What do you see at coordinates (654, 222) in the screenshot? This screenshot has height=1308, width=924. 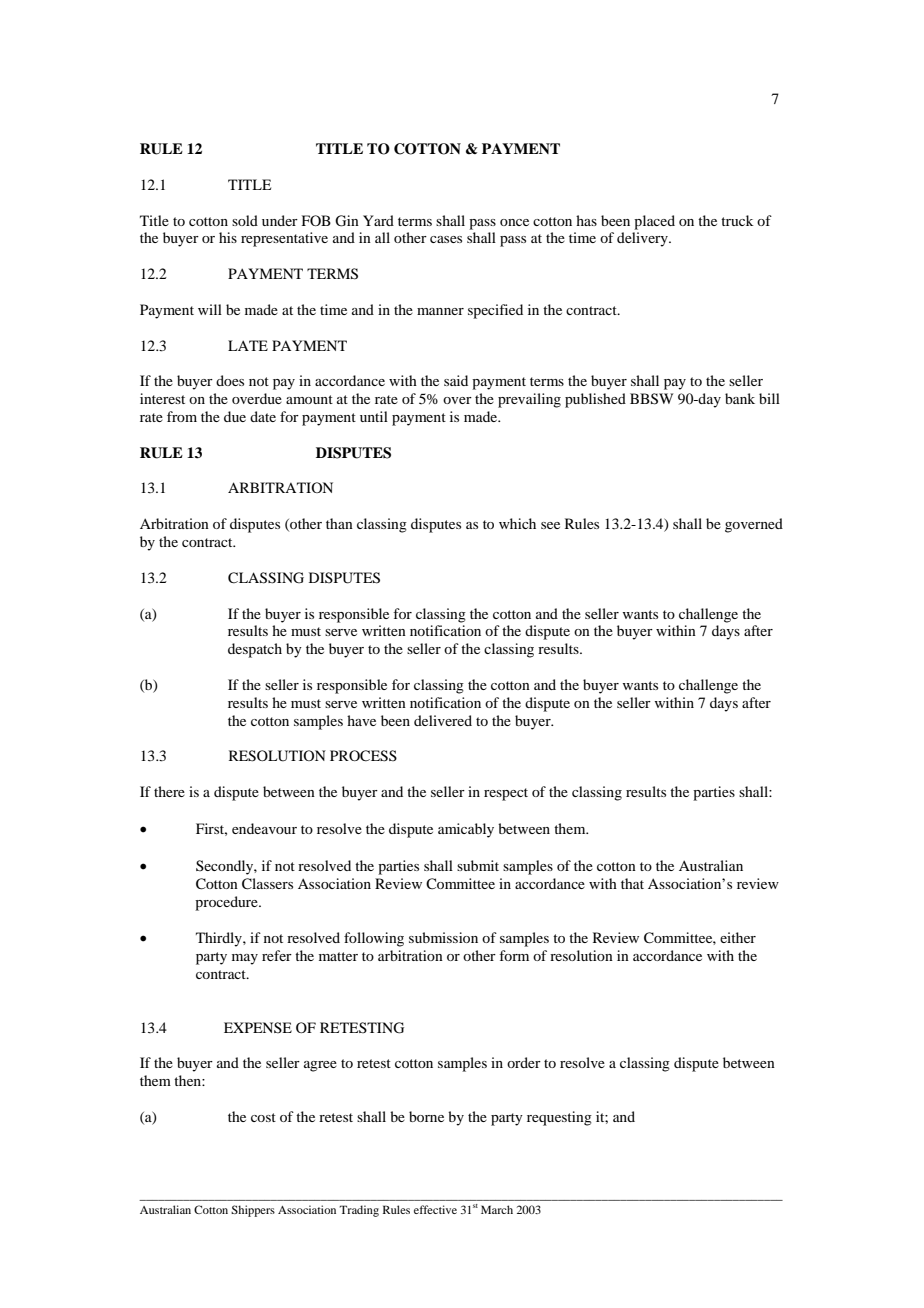 I see `placed` at bounding box center [654, 222].
